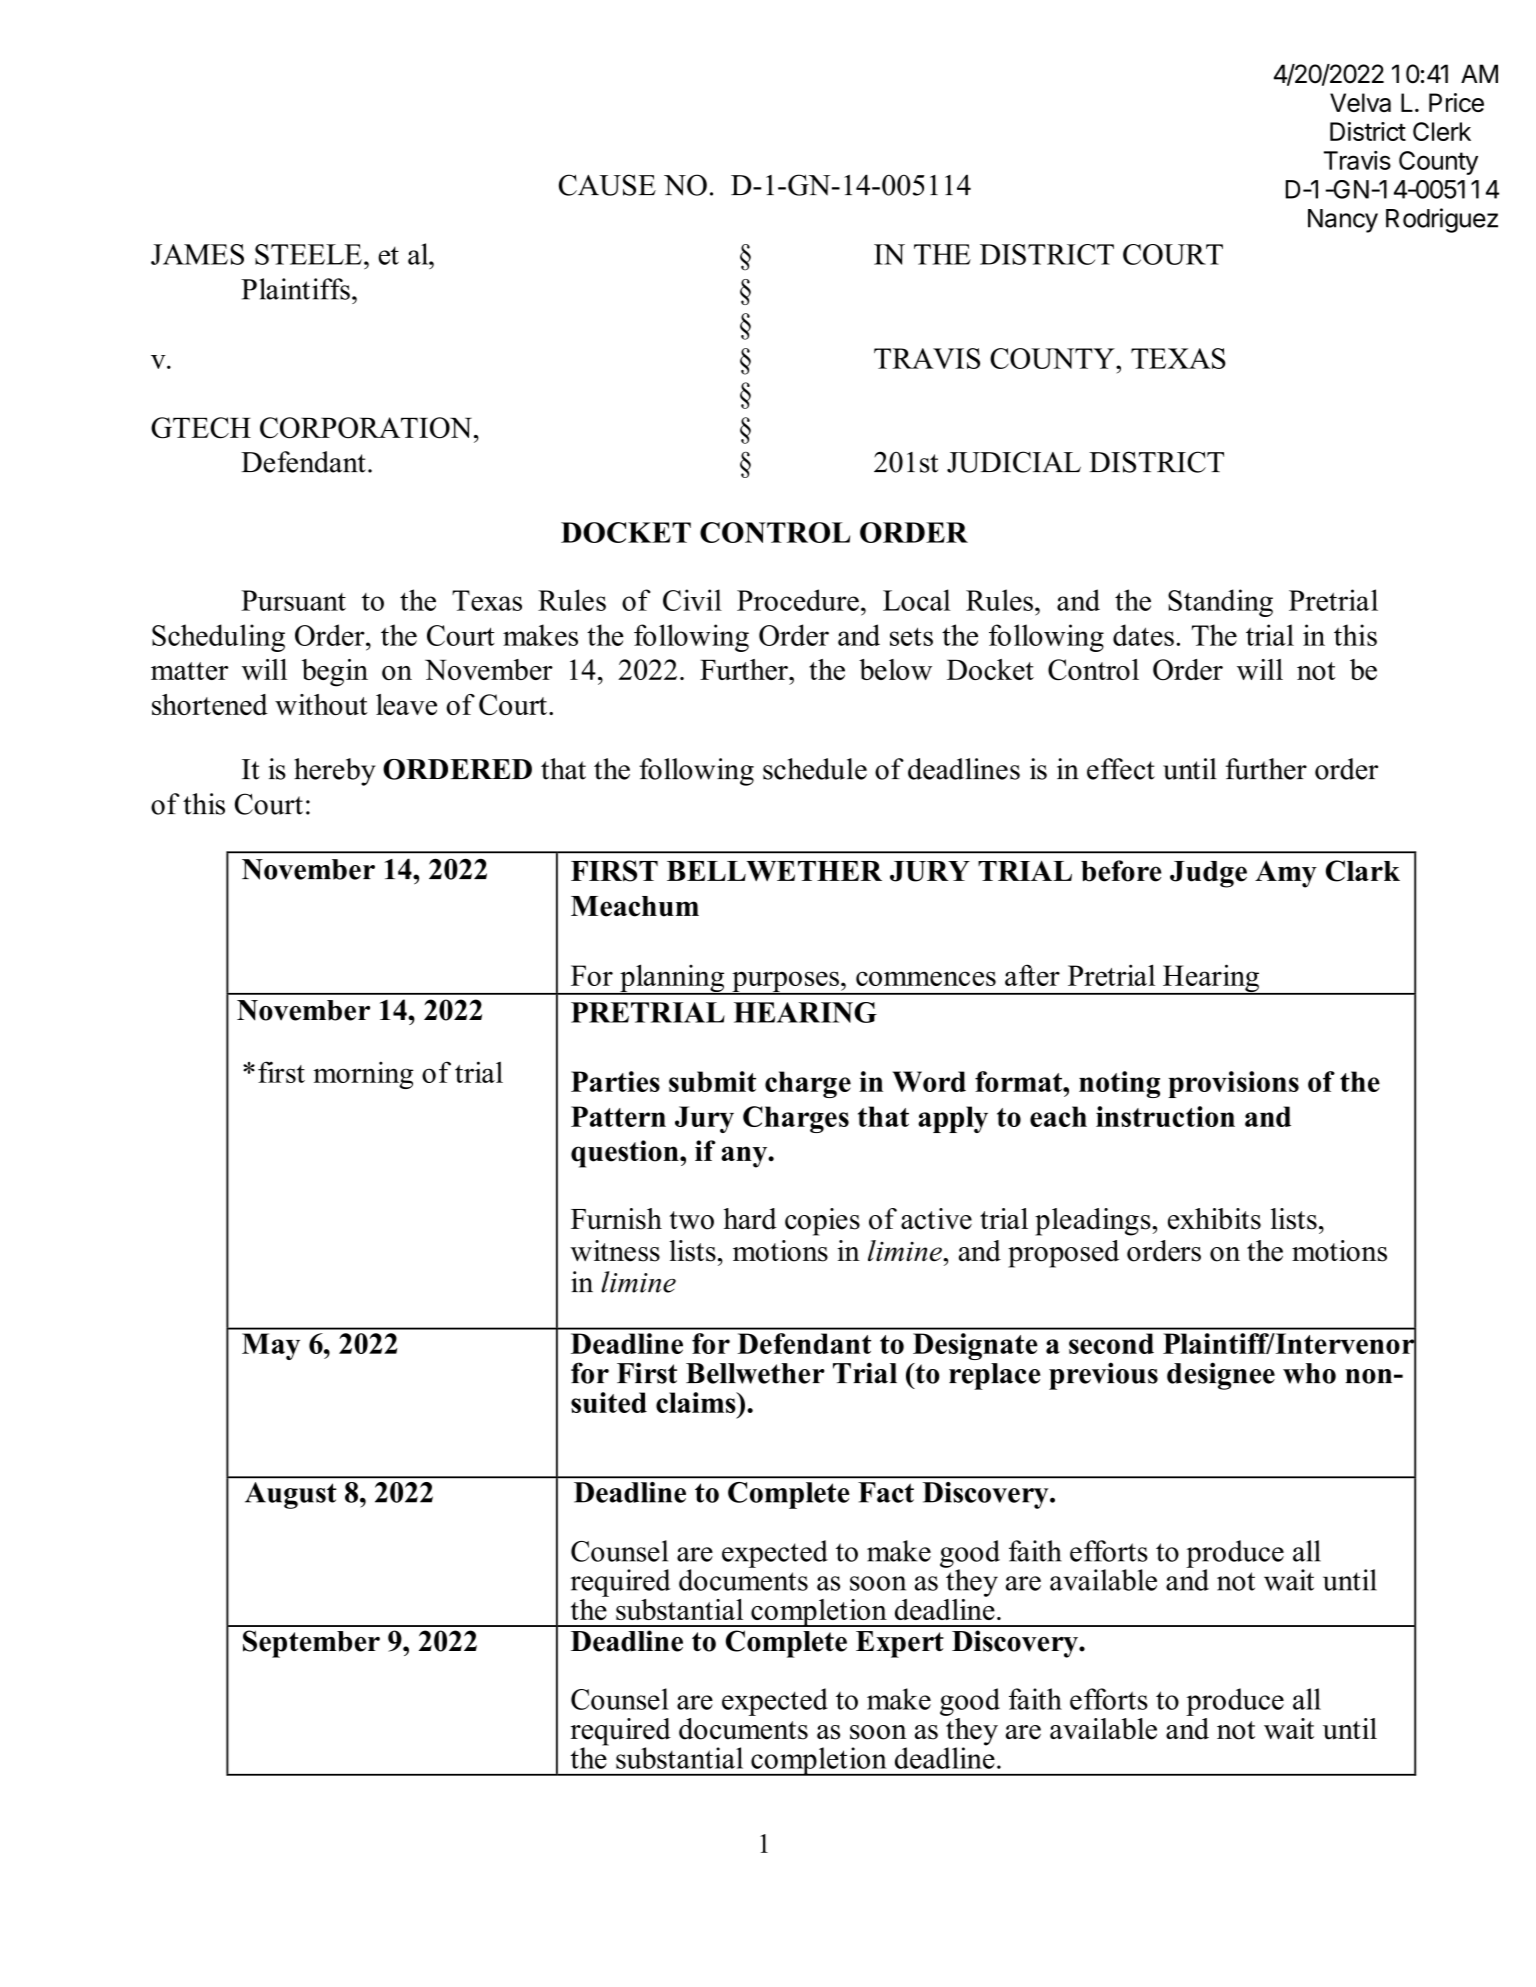 The width and height of the document is (1536, 1987). I want to click on provisions, so click(1233, 1084).
